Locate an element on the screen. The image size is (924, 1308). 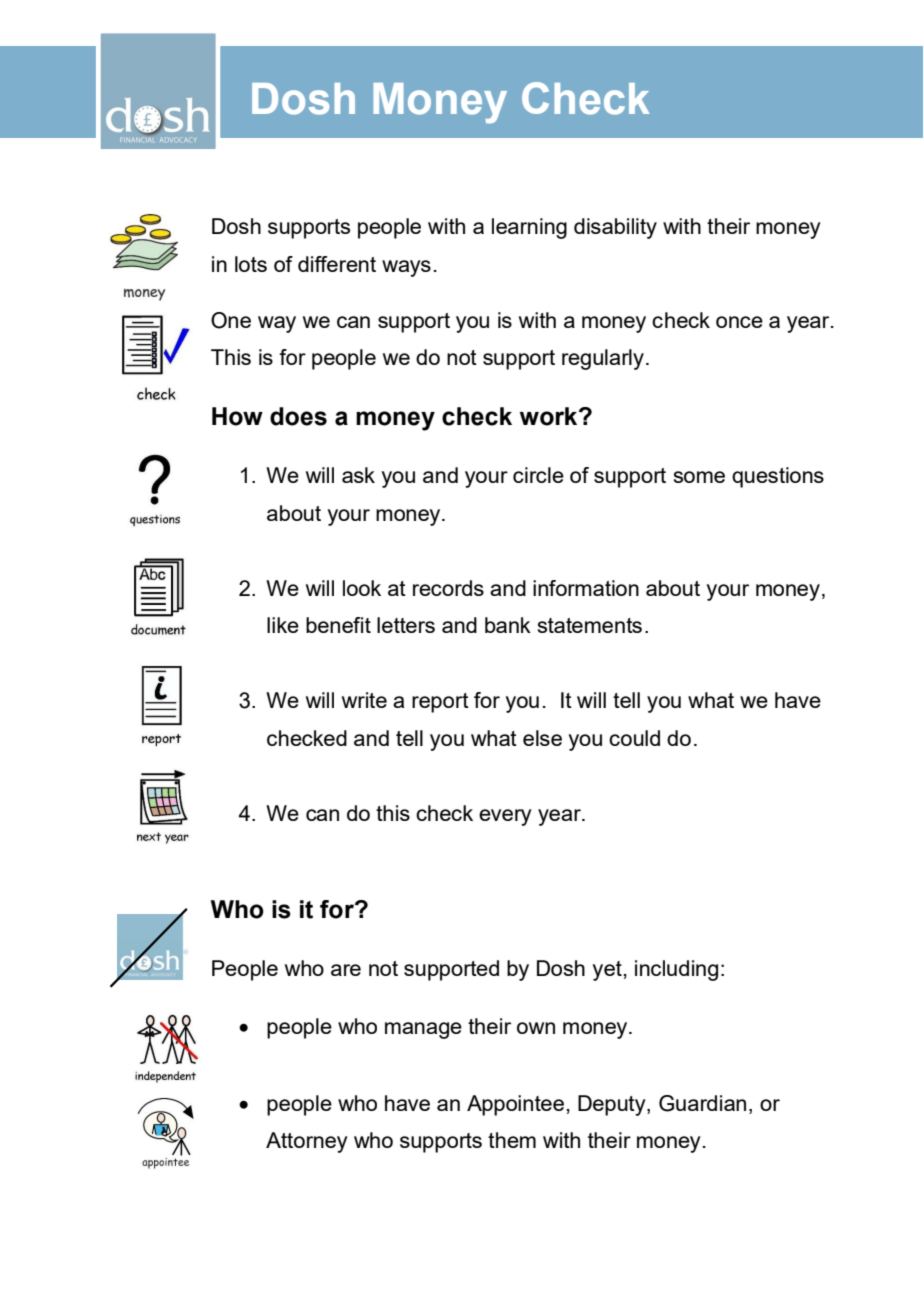
once is located at coordinates (739, 322).
